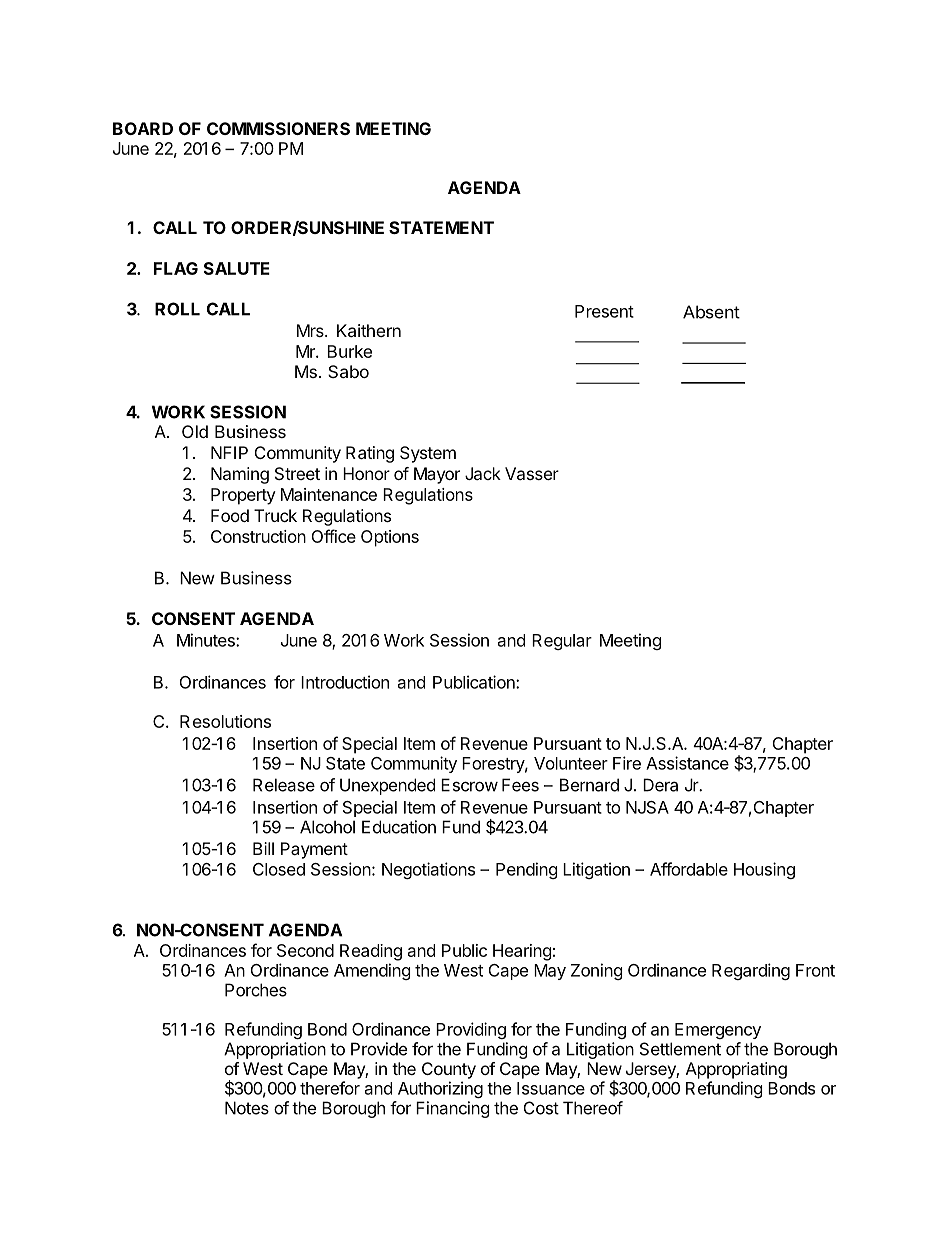 The height and width of the image is (1233, 952). I want to click on Regular, so click(562, 642).
